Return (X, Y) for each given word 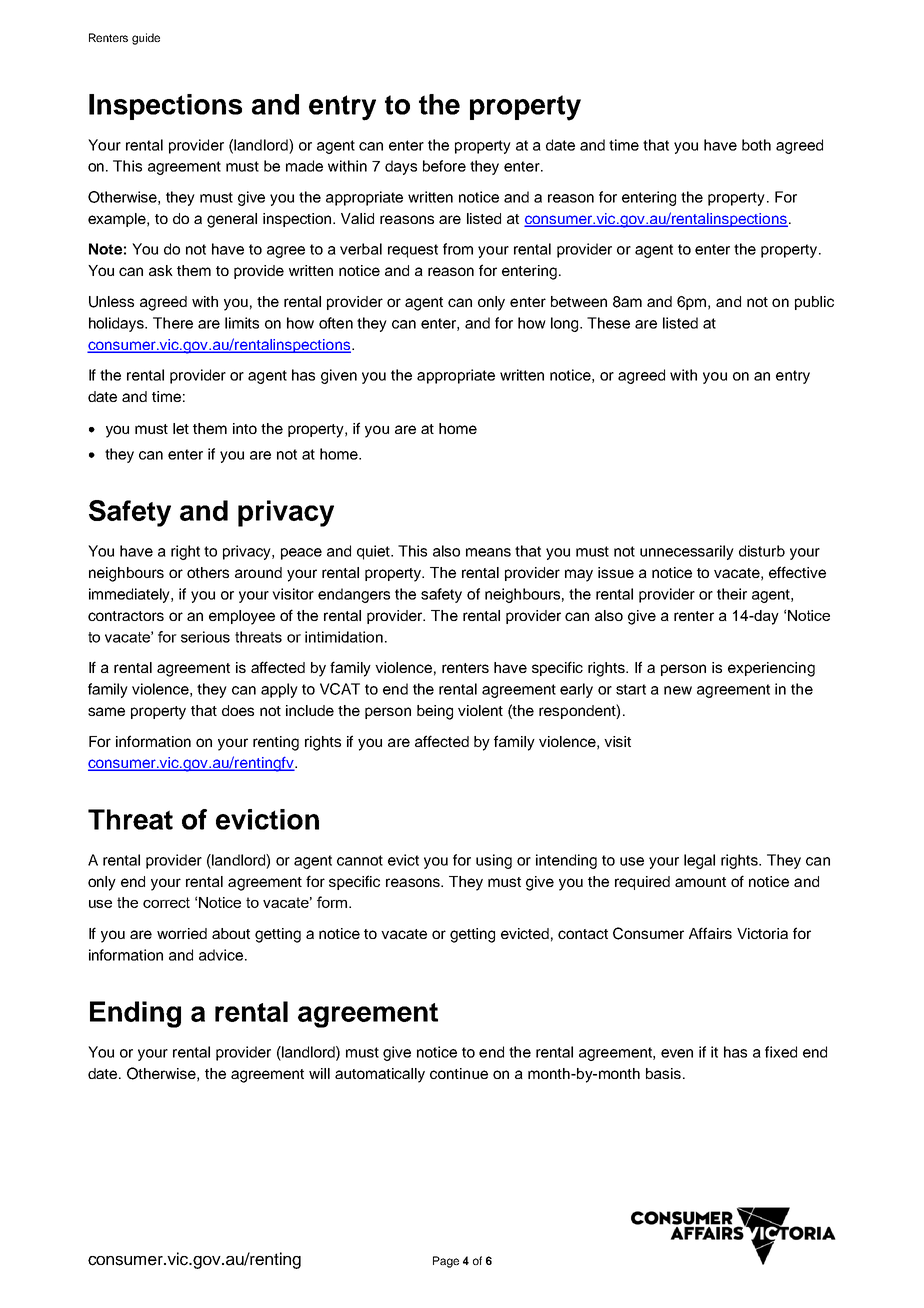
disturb (762, 551)
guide (146, 39)
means (488, 552)
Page (446, 1262)
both (756, 145)
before (444, 166)
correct (166, 902)
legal (699, 861)
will (319, 1073)
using (494, 861)
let (181, 428)
